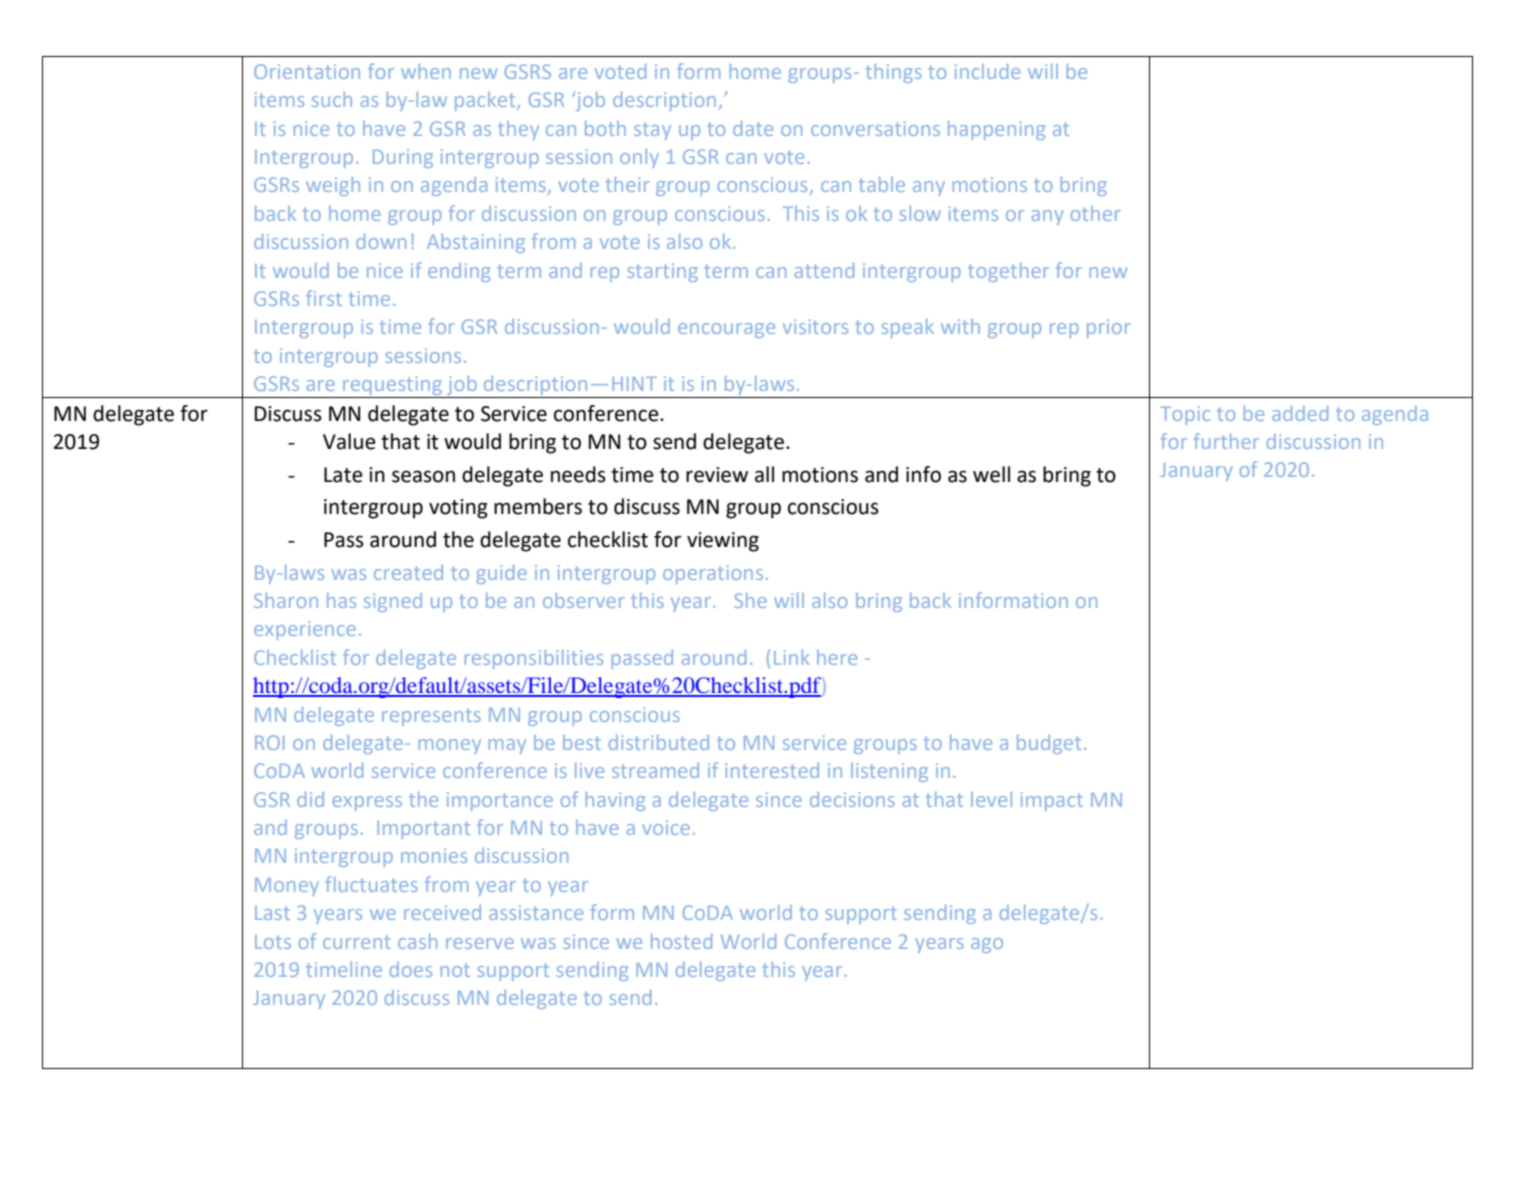 The height and width of the document is (1186, 1535). Describe the element at coordinates (996, 130) in the document. I see `happening` at that location.
